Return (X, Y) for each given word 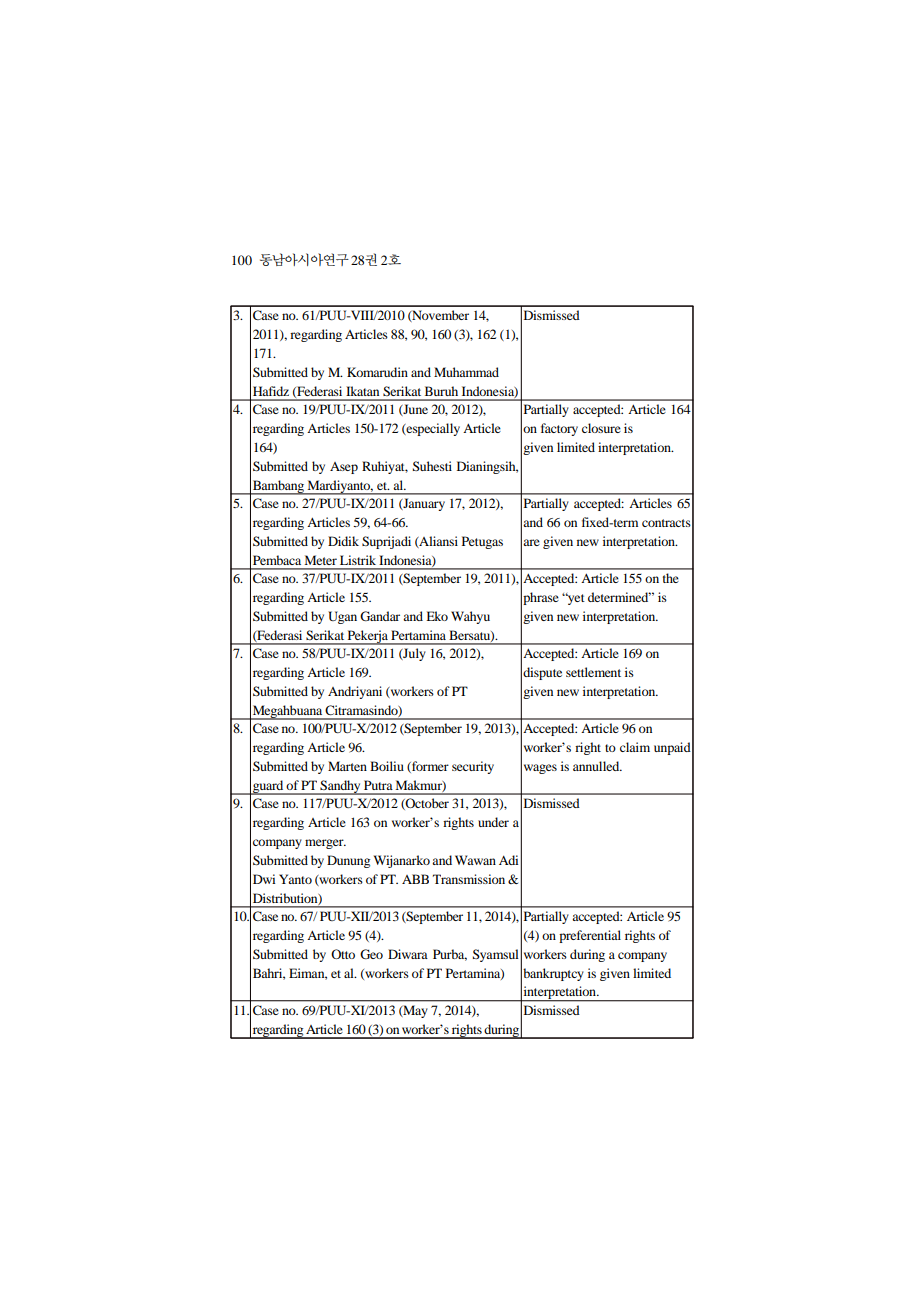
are (531, 542)
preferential (590, 936)
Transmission (469, 879)
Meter (321, 560)
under (493, 822)
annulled (597, 766)
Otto (343, 954)
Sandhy (340, 787)
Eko (437, 616)
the (671, 578)
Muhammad (466, 372)
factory (559, 429)
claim (635, 747)
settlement (593, 672)
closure (601, 428)
